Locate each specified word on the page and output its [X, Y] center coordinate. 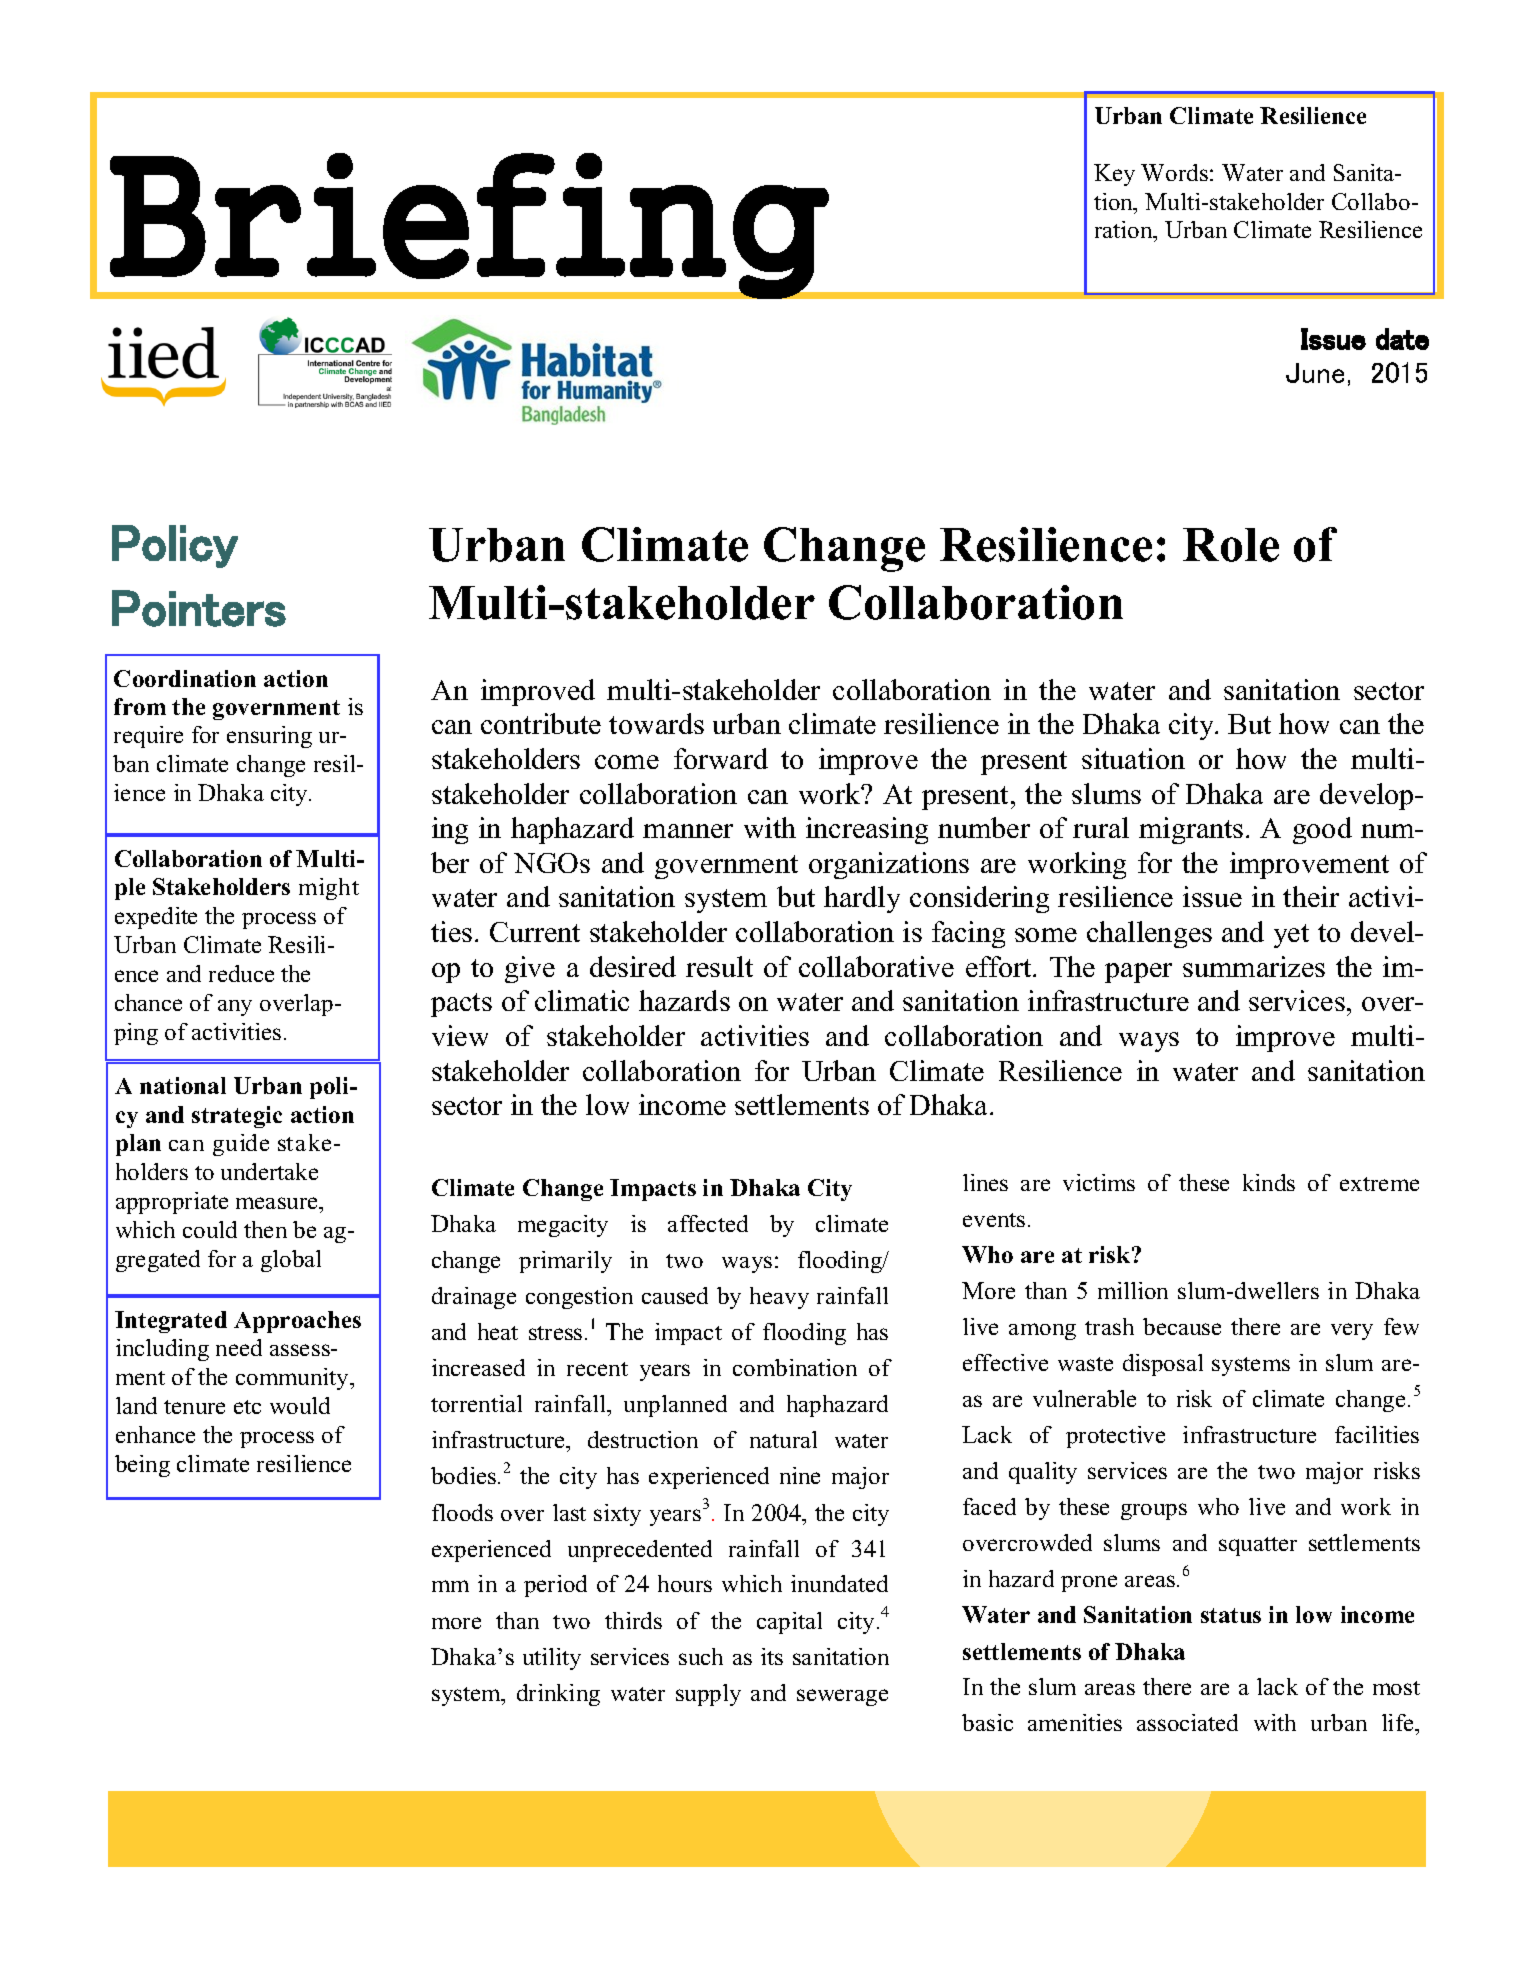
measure [278, 1203]
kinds [1269, 1182]
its [772, 1656]
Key [1114, 175]
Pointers [199, 608]
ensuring [269, 737]
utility [552, 1659]
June [1315, 373]
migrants [1191, 830]
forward [721, 758]
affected [708, 1223]
